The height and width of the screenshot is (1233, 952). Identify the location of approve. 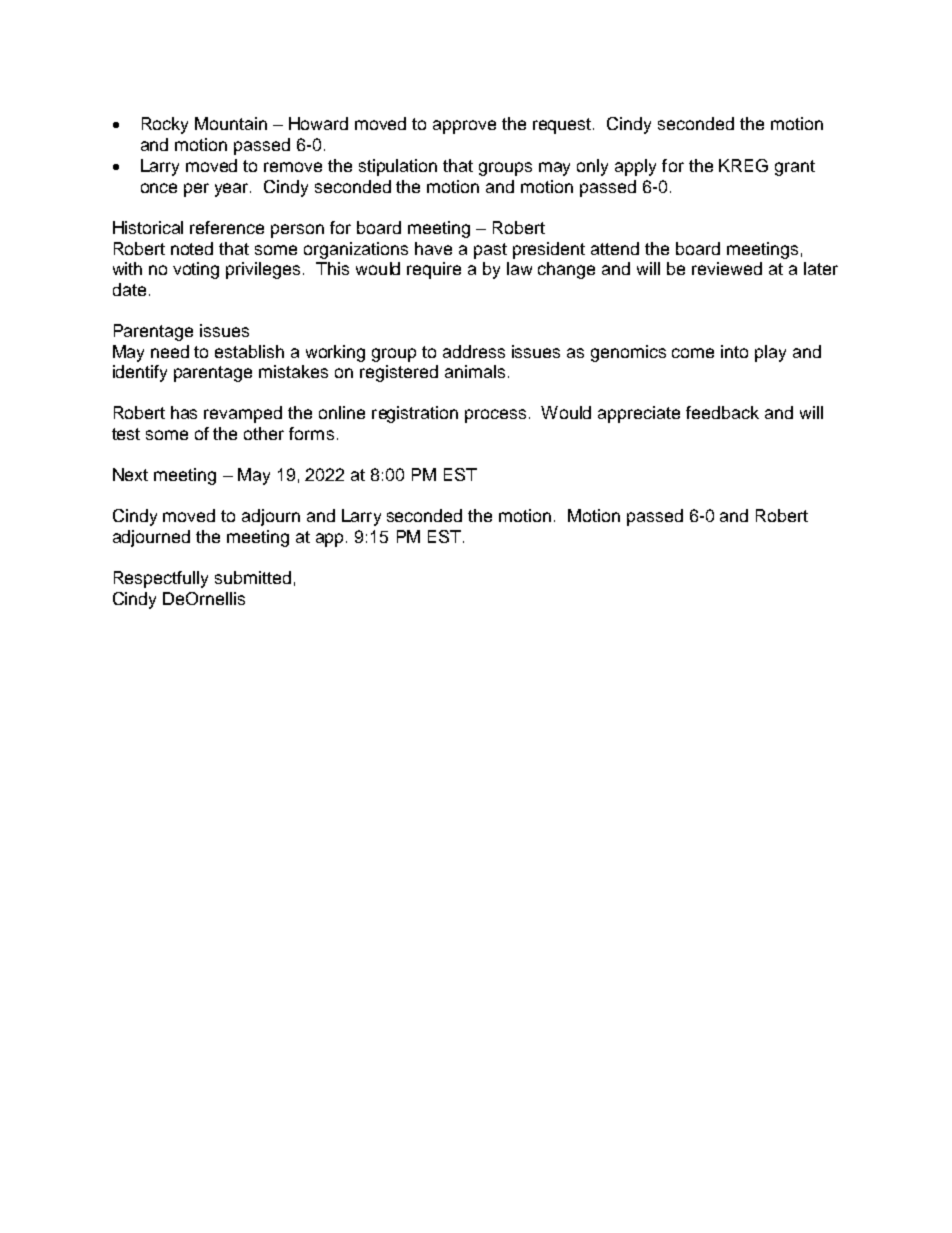
(464, 127).
